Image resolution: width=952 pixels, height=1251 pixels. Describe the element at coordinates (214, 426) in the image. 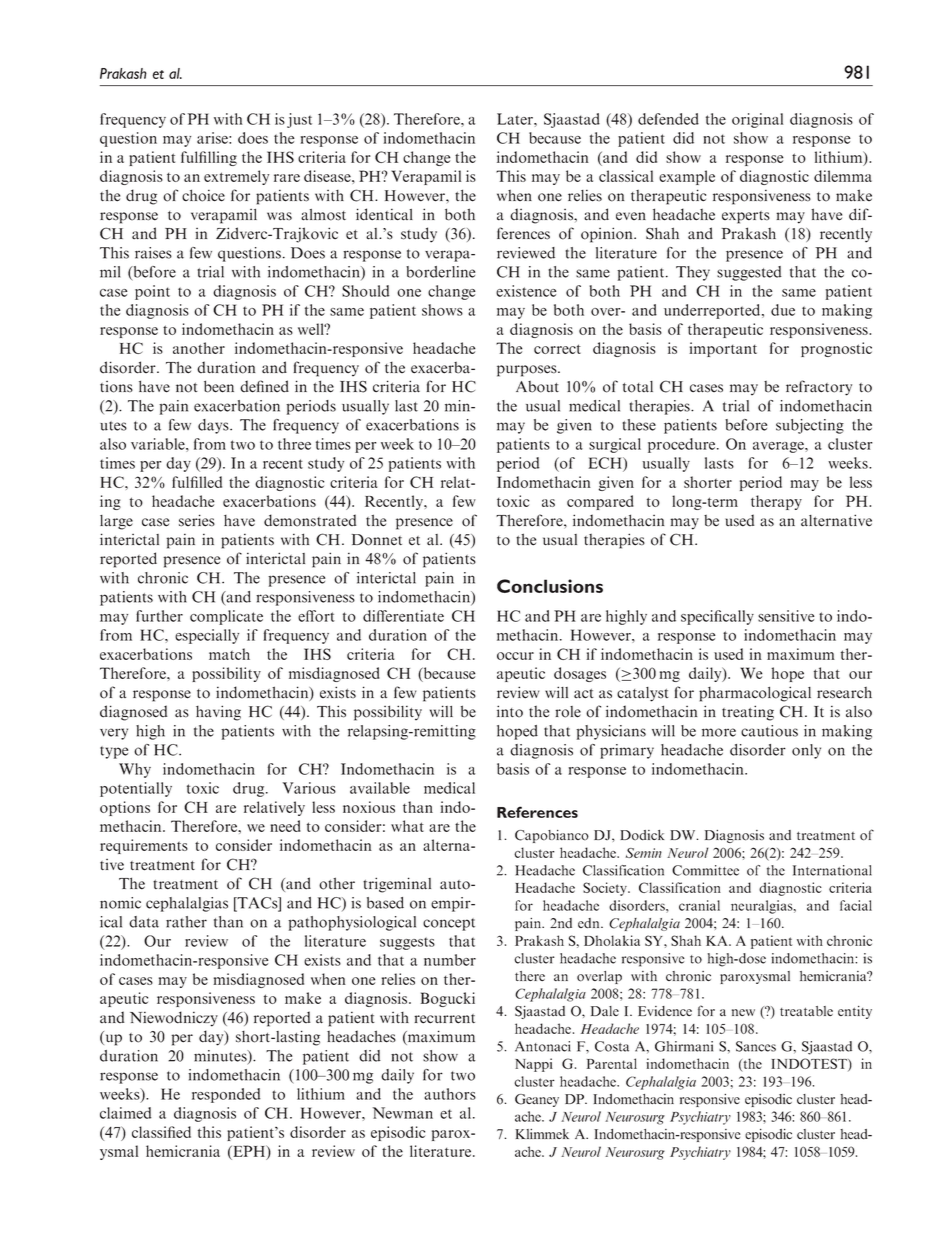

I see `days` at that location.
